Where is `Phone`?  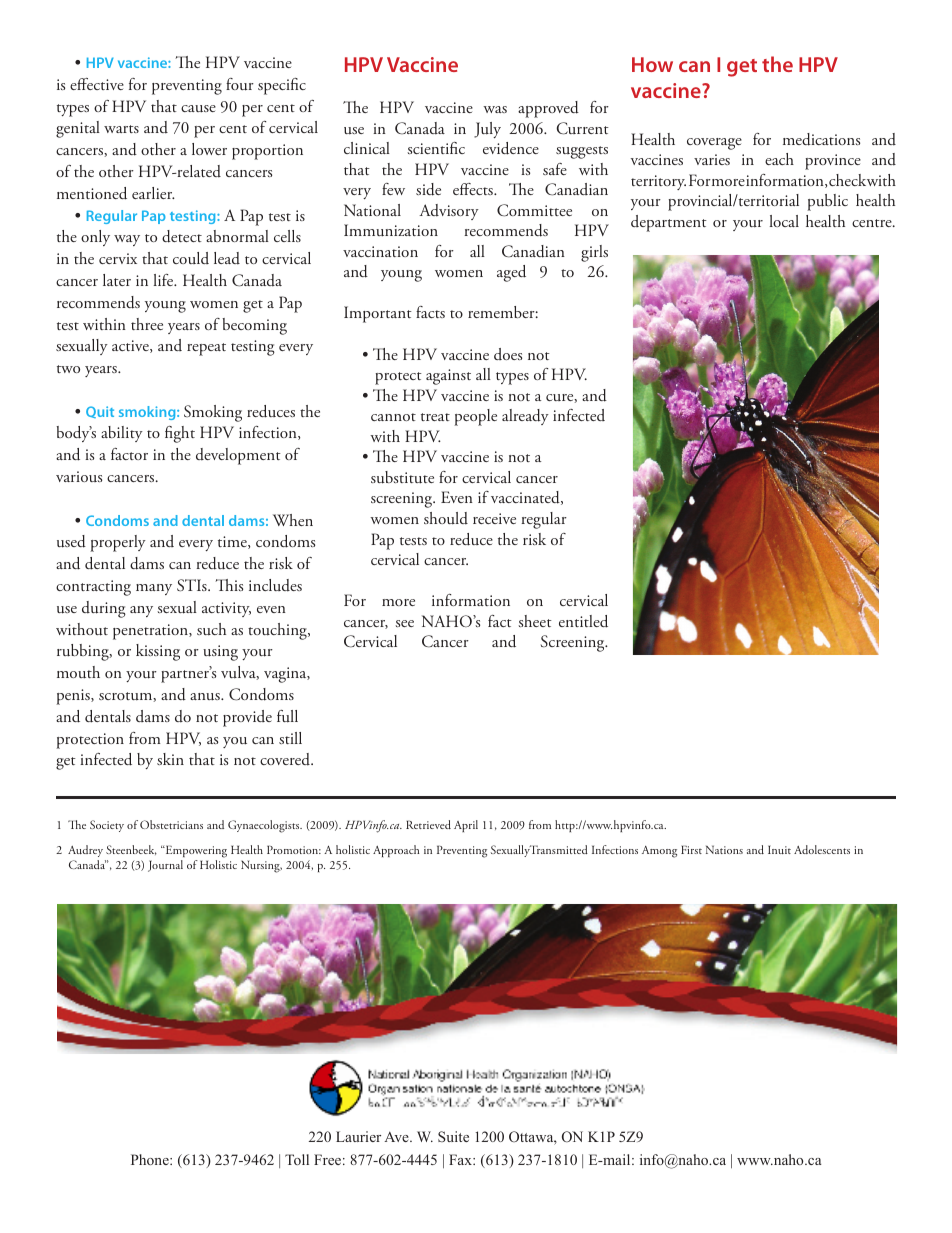 Phone is located at coordinates (151, 1159).
